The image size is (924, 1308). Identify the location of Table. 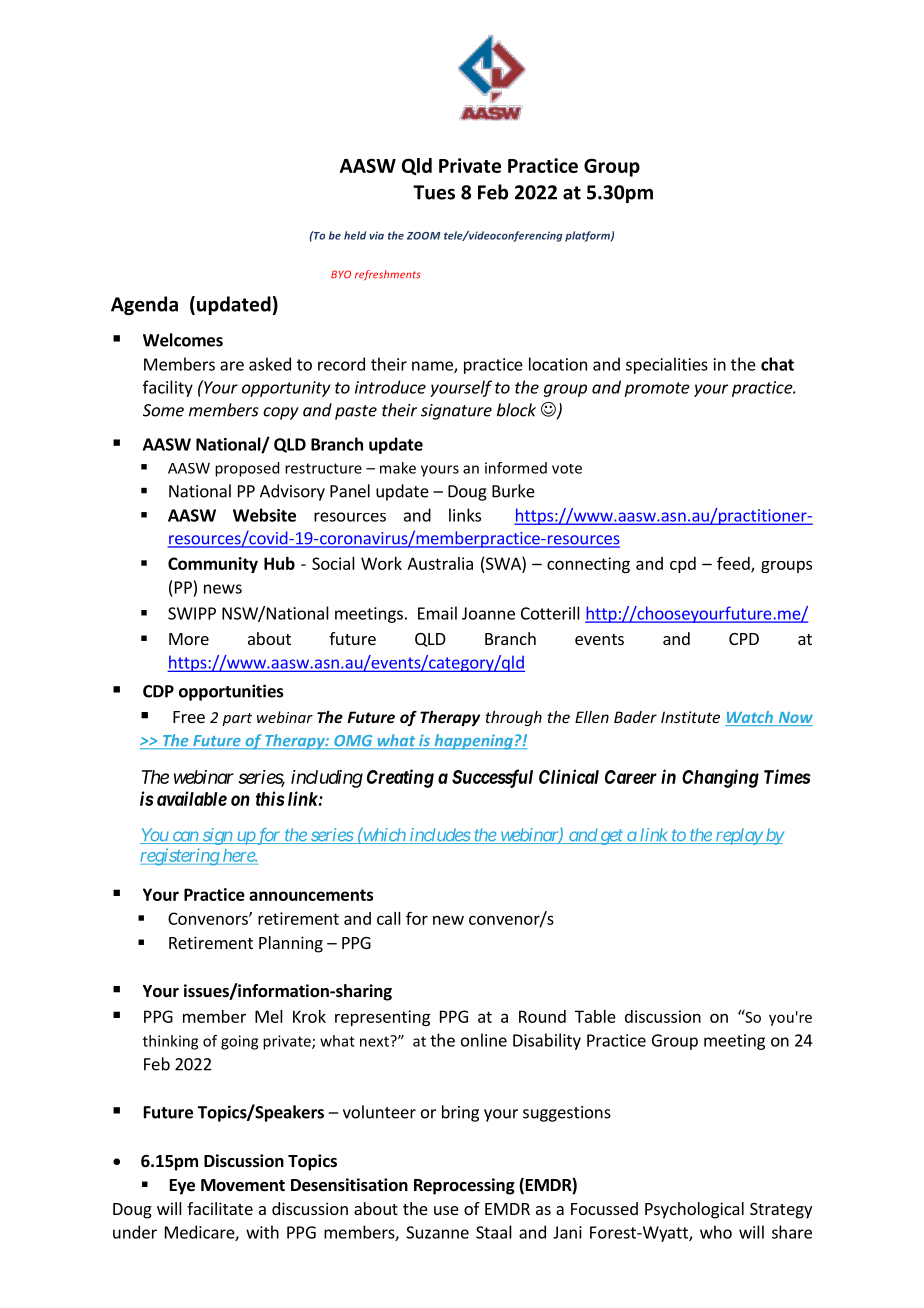
(595, 1016).
